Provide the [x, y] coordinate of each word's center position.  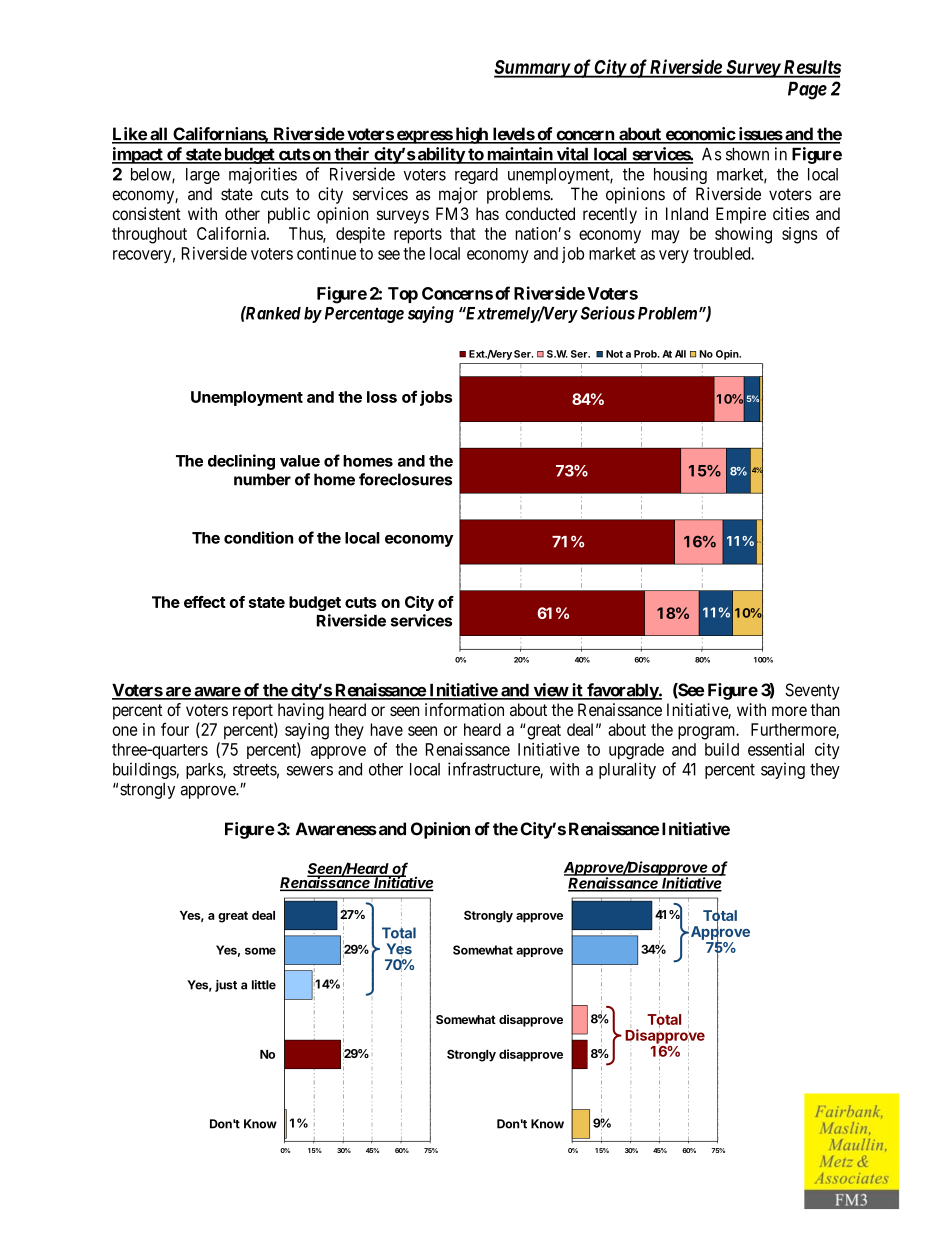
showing [743, 235]
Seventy [812, 691]
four [175, 729]
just [226, 986]
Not [614, 354]
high [471, 135]
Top [403, 295]
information [464, 709]
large [203, 176]
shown [747, 154]
